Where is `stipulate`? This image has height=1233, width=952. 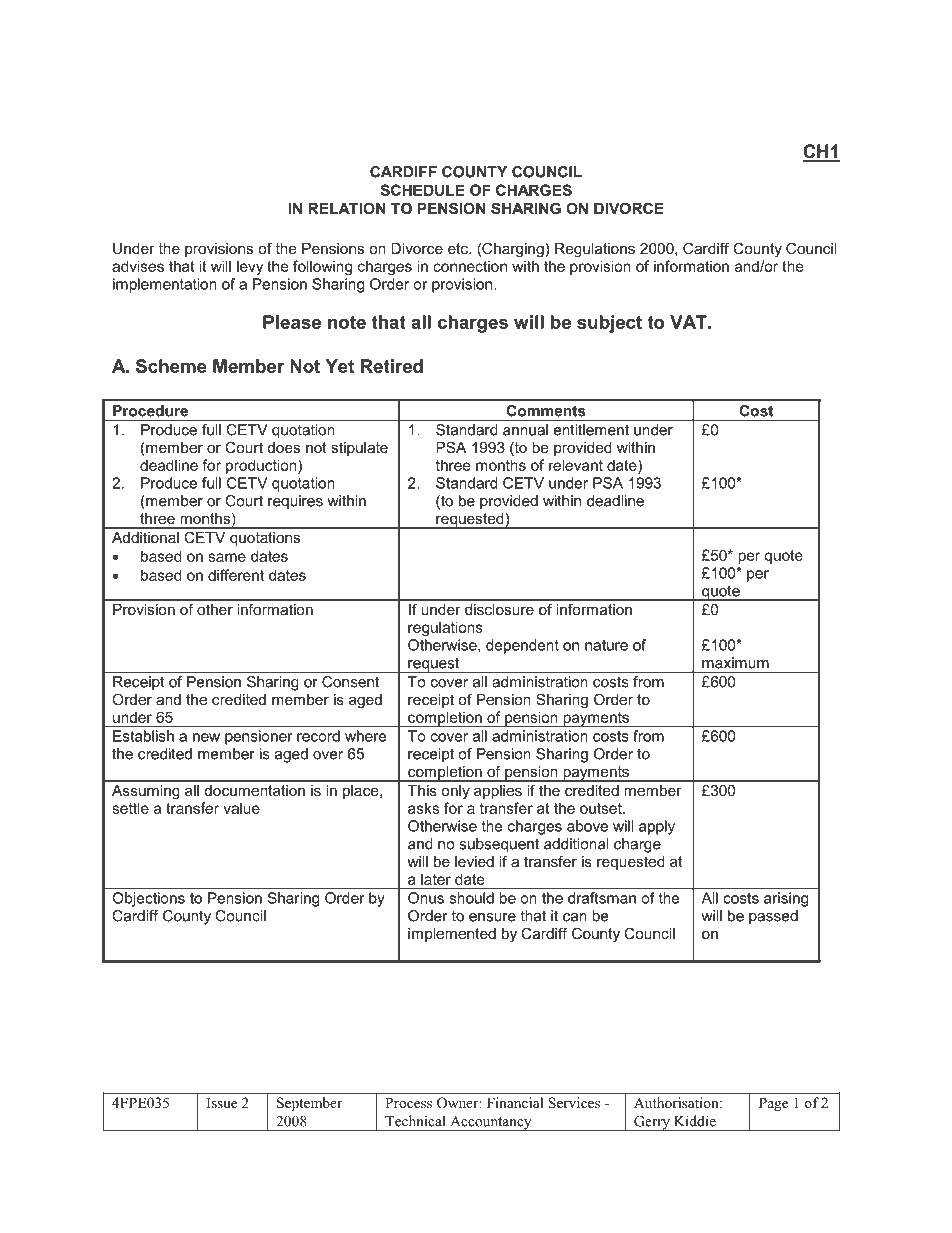
stipulate is located at coordinates (359, 449).
